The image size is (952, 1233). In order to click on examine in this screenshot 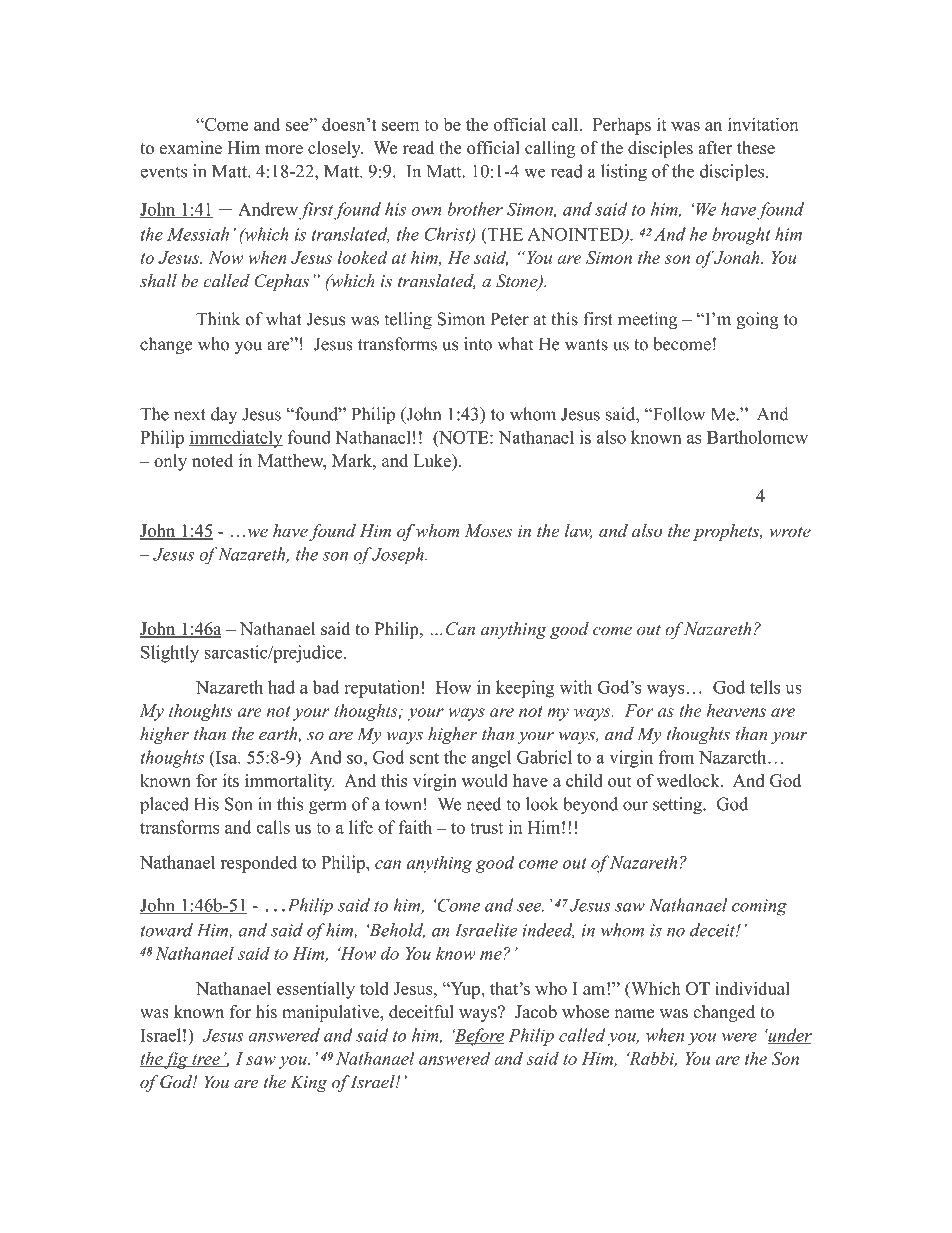, I will do `click(191, 147)`.
